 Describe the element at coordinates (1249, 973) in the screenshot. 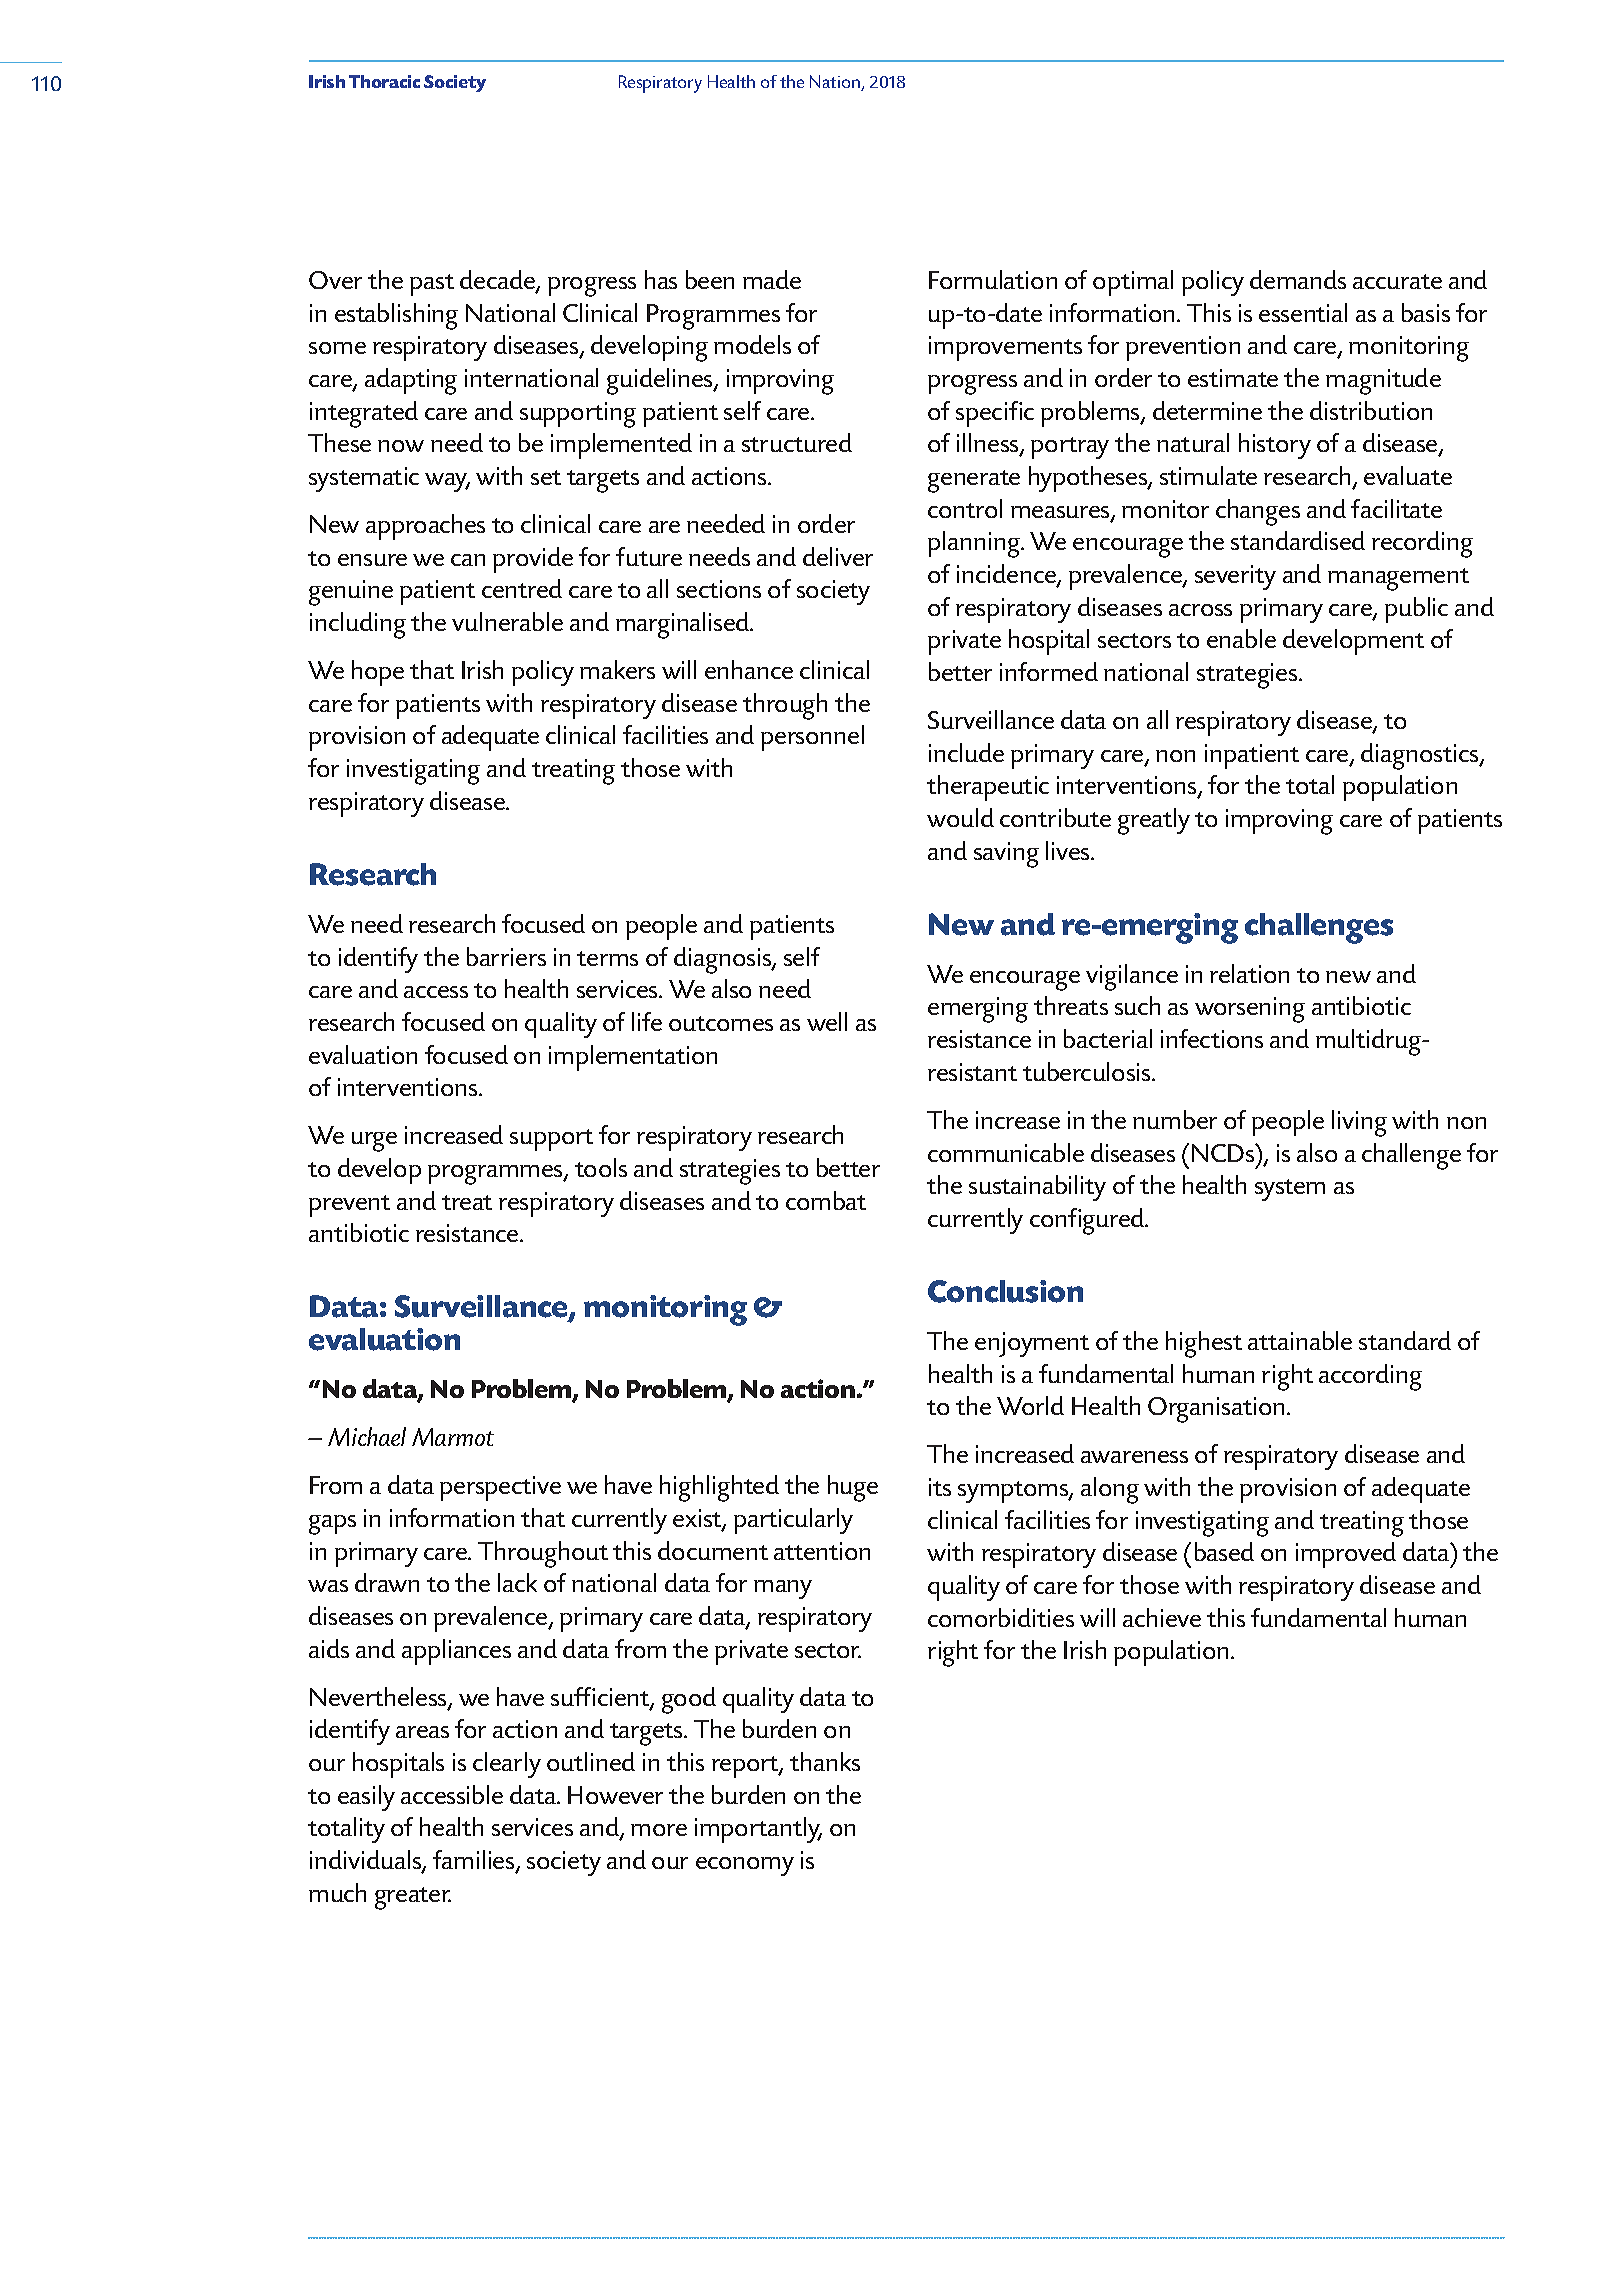

I see `relation` at that location.
